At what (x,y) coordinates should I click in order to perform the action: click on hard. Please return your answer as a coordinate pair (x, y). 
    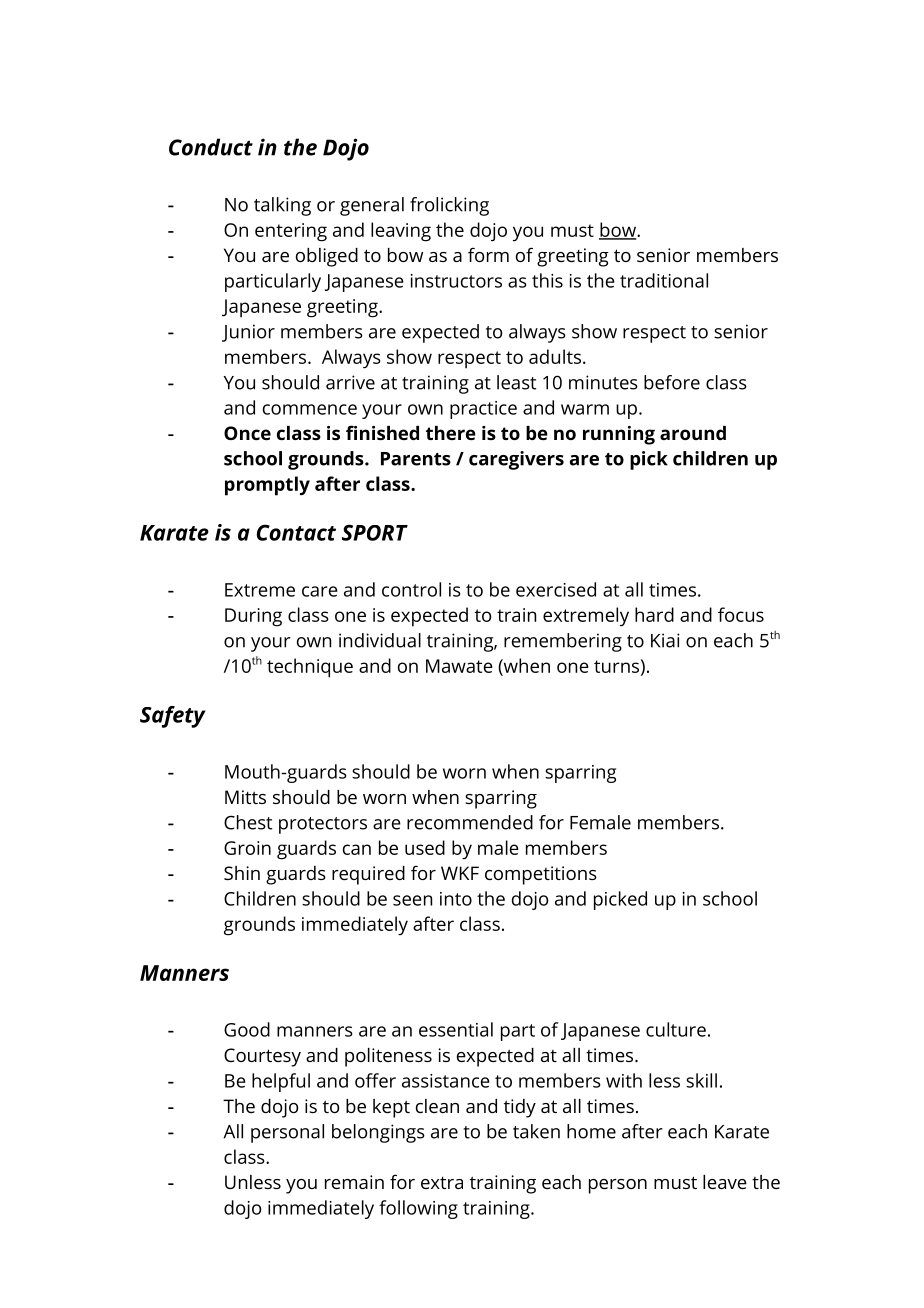
    Looking at the image, I should click on (654, 614).
